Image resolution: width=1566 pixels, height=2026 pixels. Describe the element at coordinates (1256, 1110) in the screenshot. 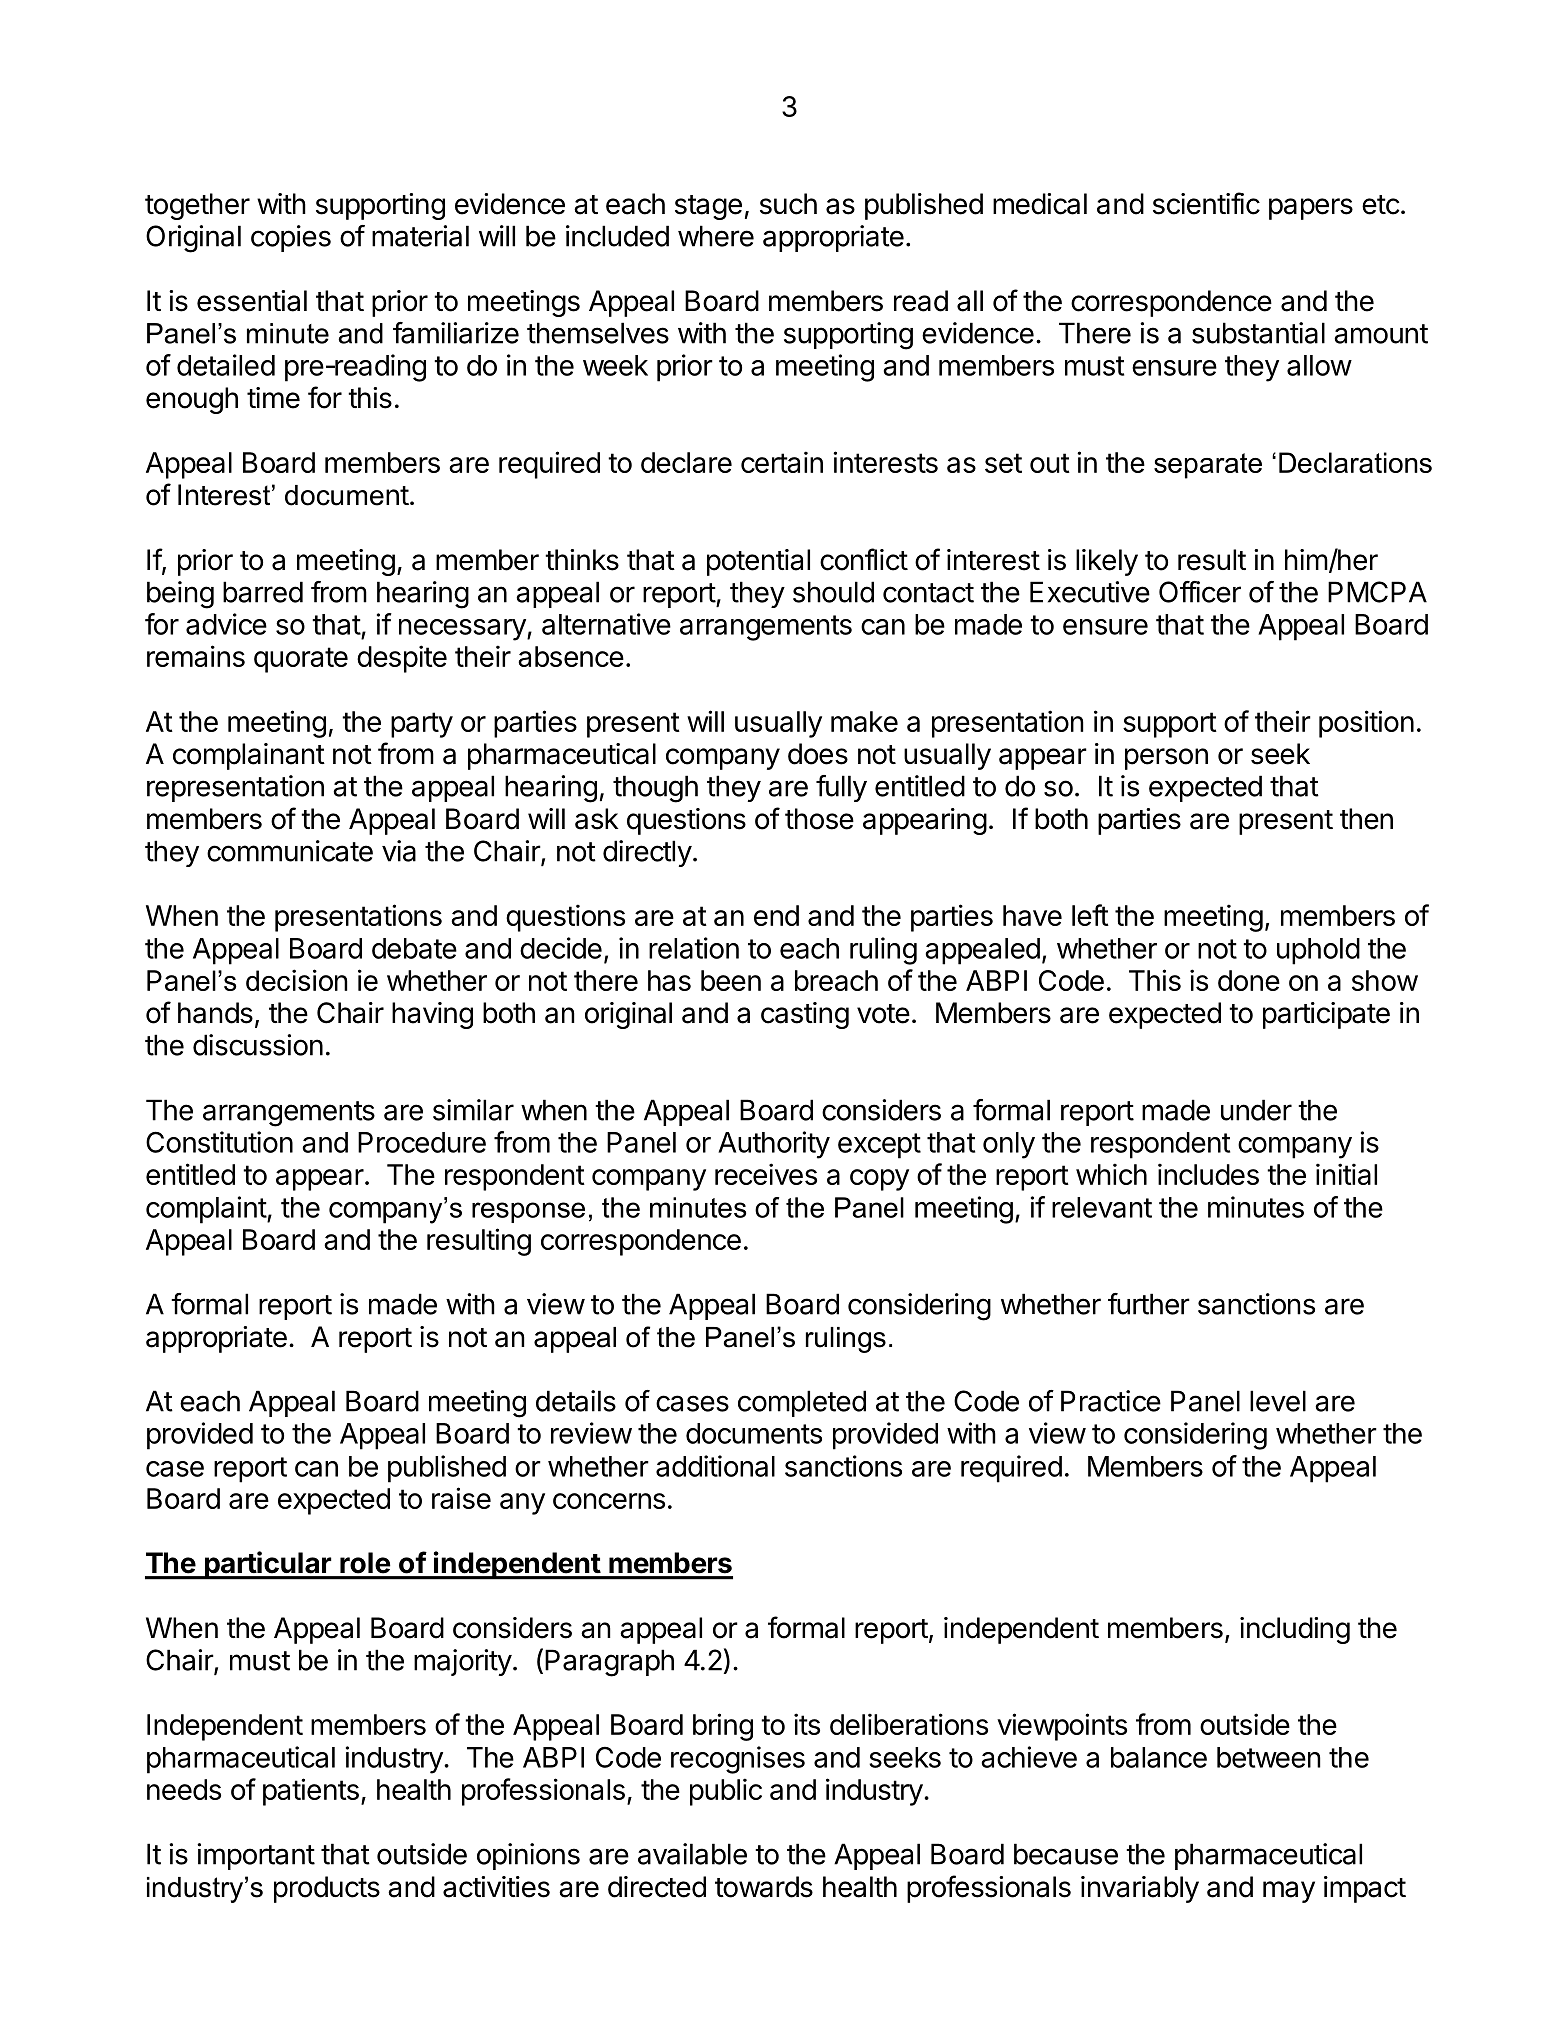

I see `under` at that location.
